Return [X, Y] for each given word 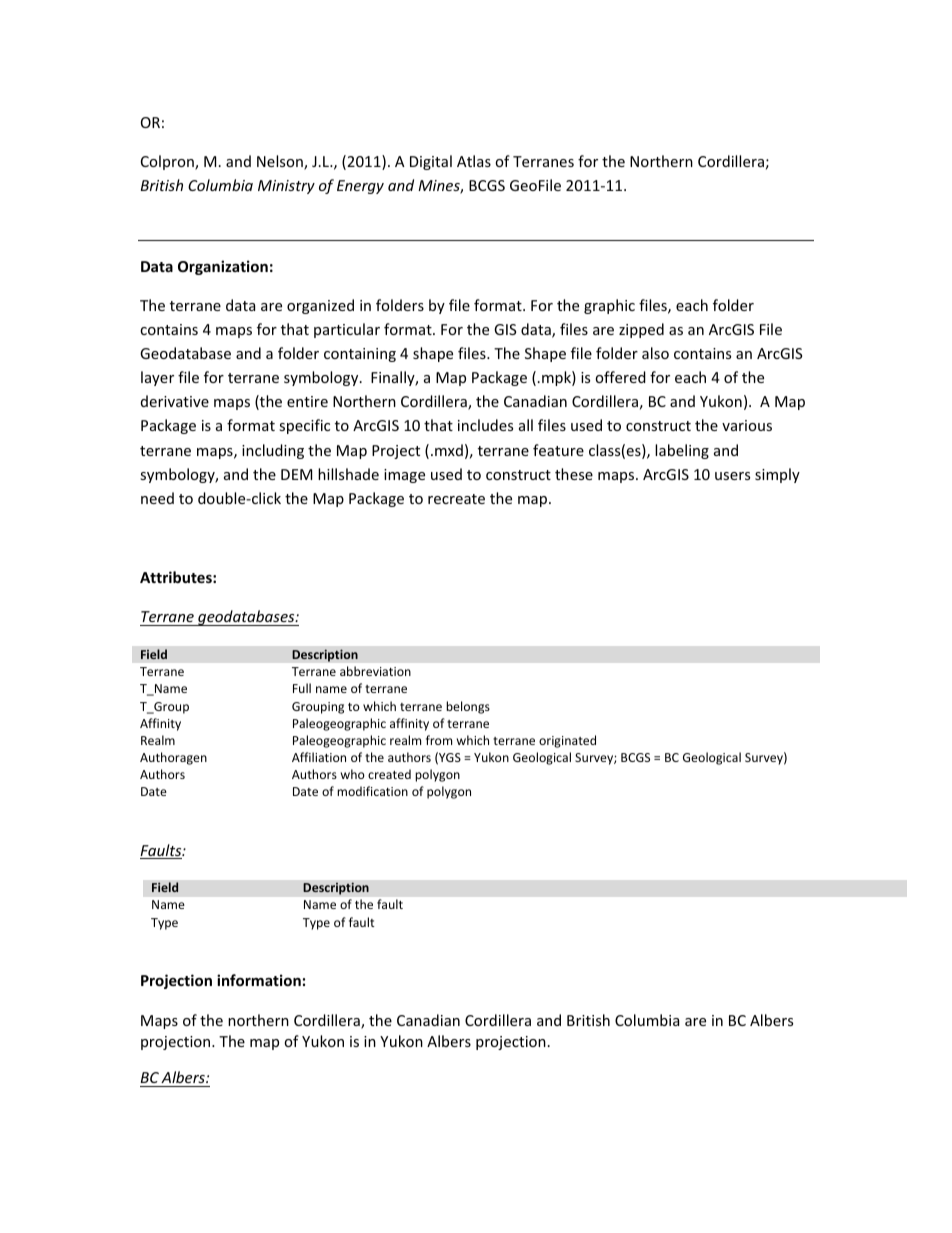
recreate [456, 499]
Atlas [474, 161]
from [439, 740]
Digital [431, 162]
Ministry [286, 187]
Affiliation [319, 757]
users [732, 476]
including [273, 451]
